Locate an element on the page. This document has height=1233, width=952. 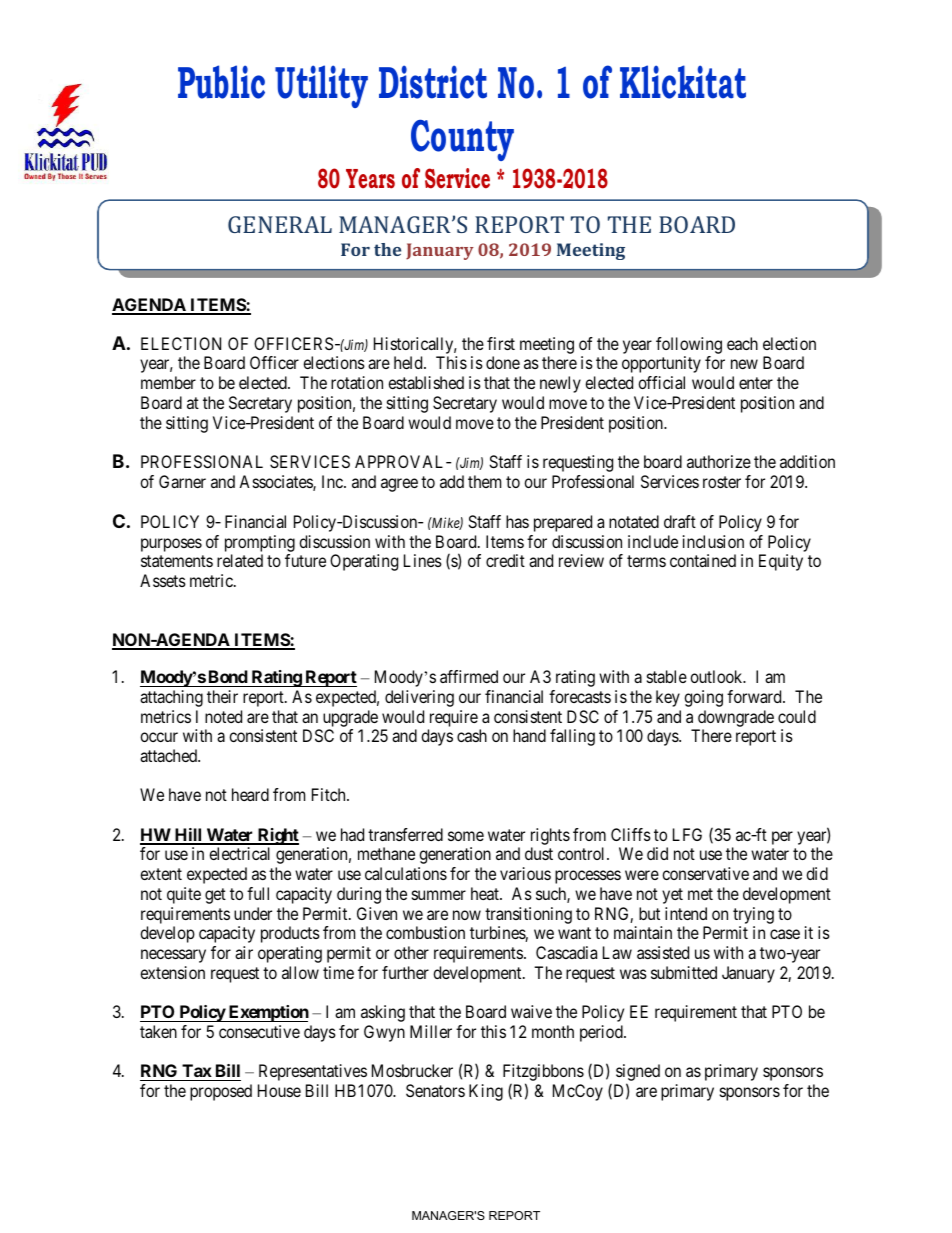
Senators is located at coordinates (435, 1090).
